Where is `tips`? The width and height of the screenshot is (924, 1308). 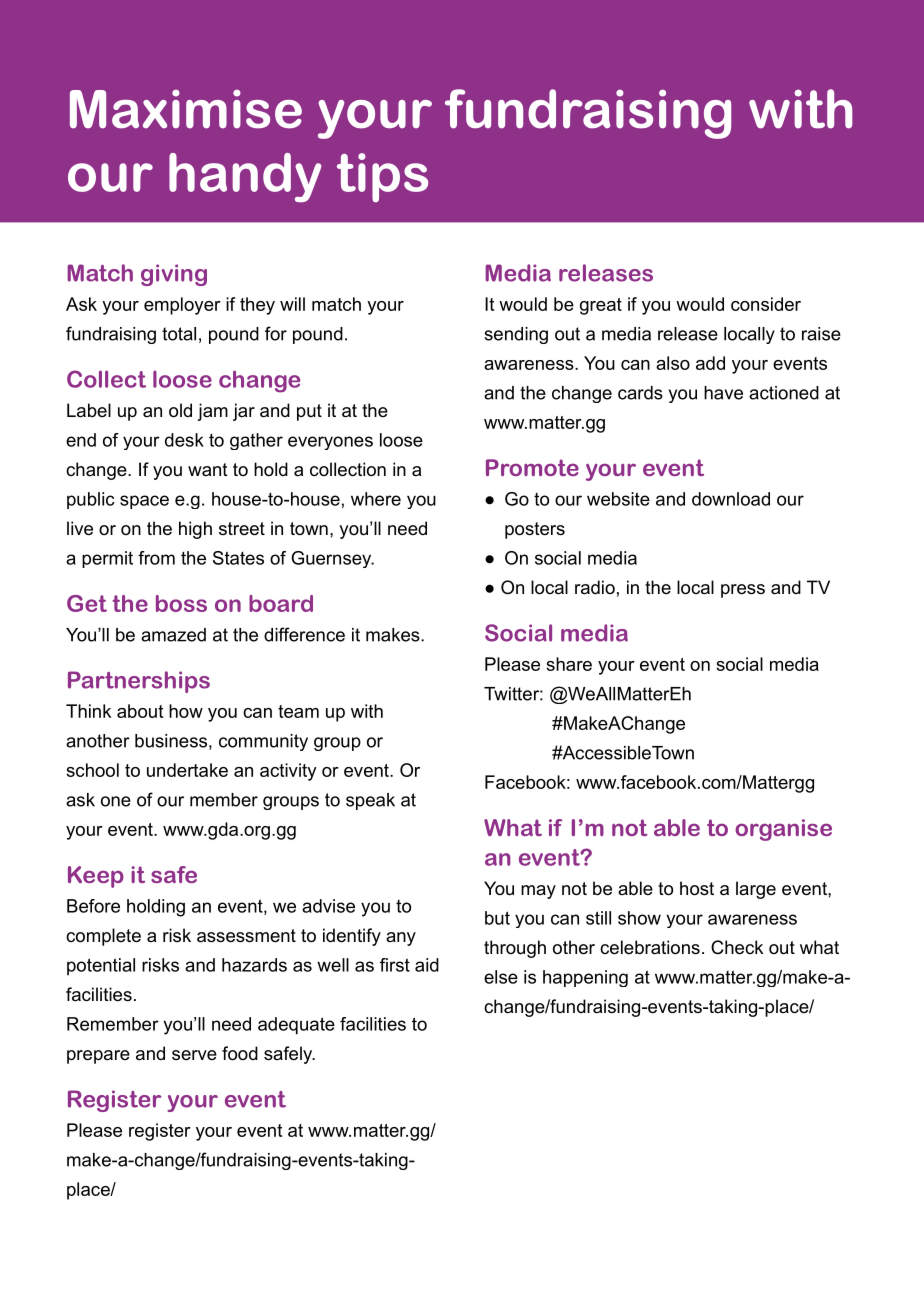
tips is located at coordinates (382, 177).
